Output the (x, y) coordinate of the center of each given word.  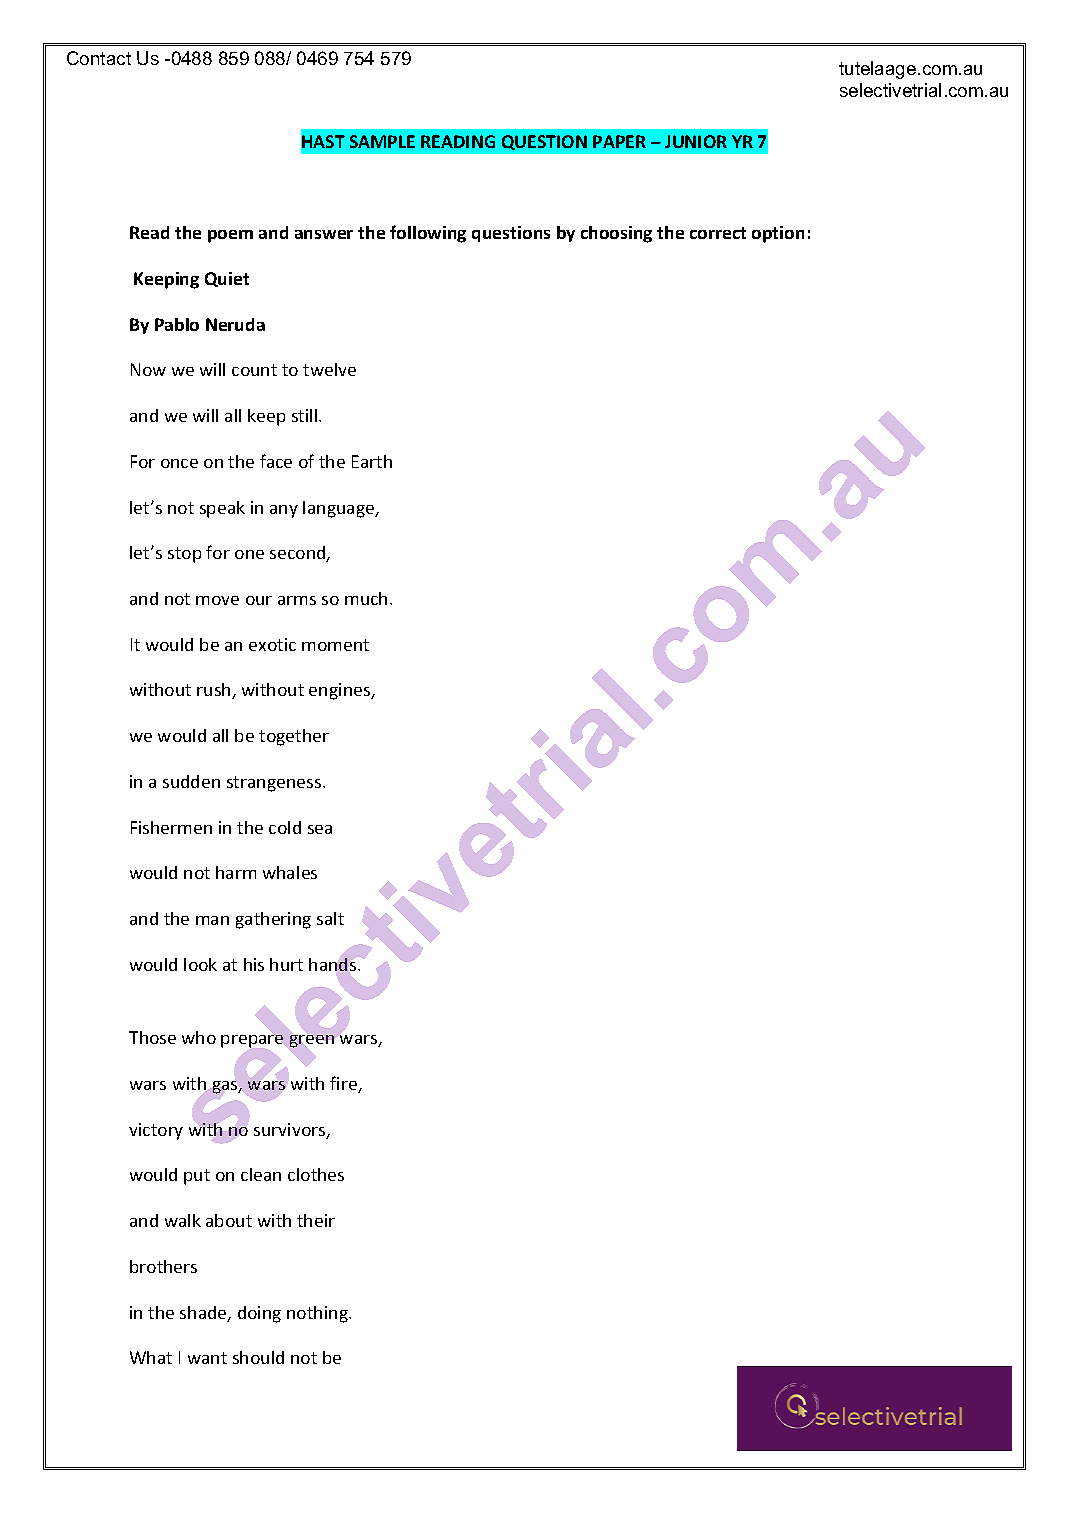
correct (718, 233)
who (199, 1037)
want (207, 1358)
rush (215, 691)
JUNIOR (696, 141)
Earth (372, 461)
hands (334, 964)
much (366, 598)
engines (341, 691)
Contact (99, 58)
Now (148, 369)
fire (344, 1084)
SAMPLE (382, 141)
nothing (319, 1314)
